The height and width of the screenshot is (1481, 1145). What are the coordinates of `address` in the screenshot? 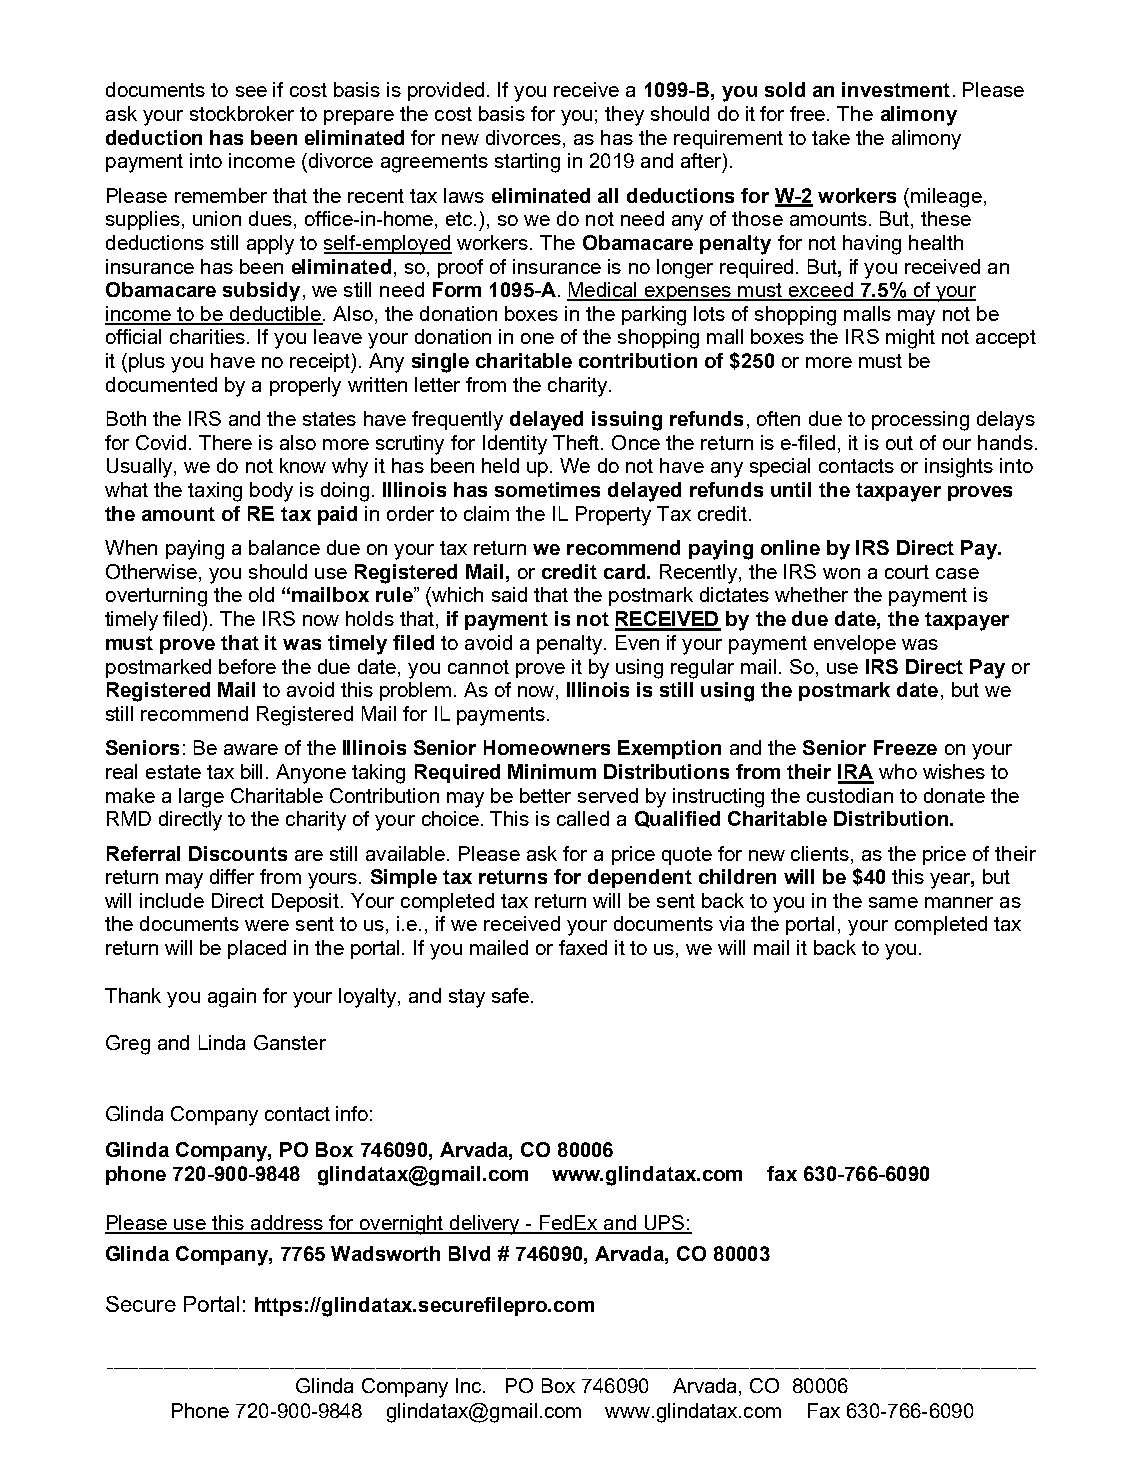 It's located at (287, 1224).
